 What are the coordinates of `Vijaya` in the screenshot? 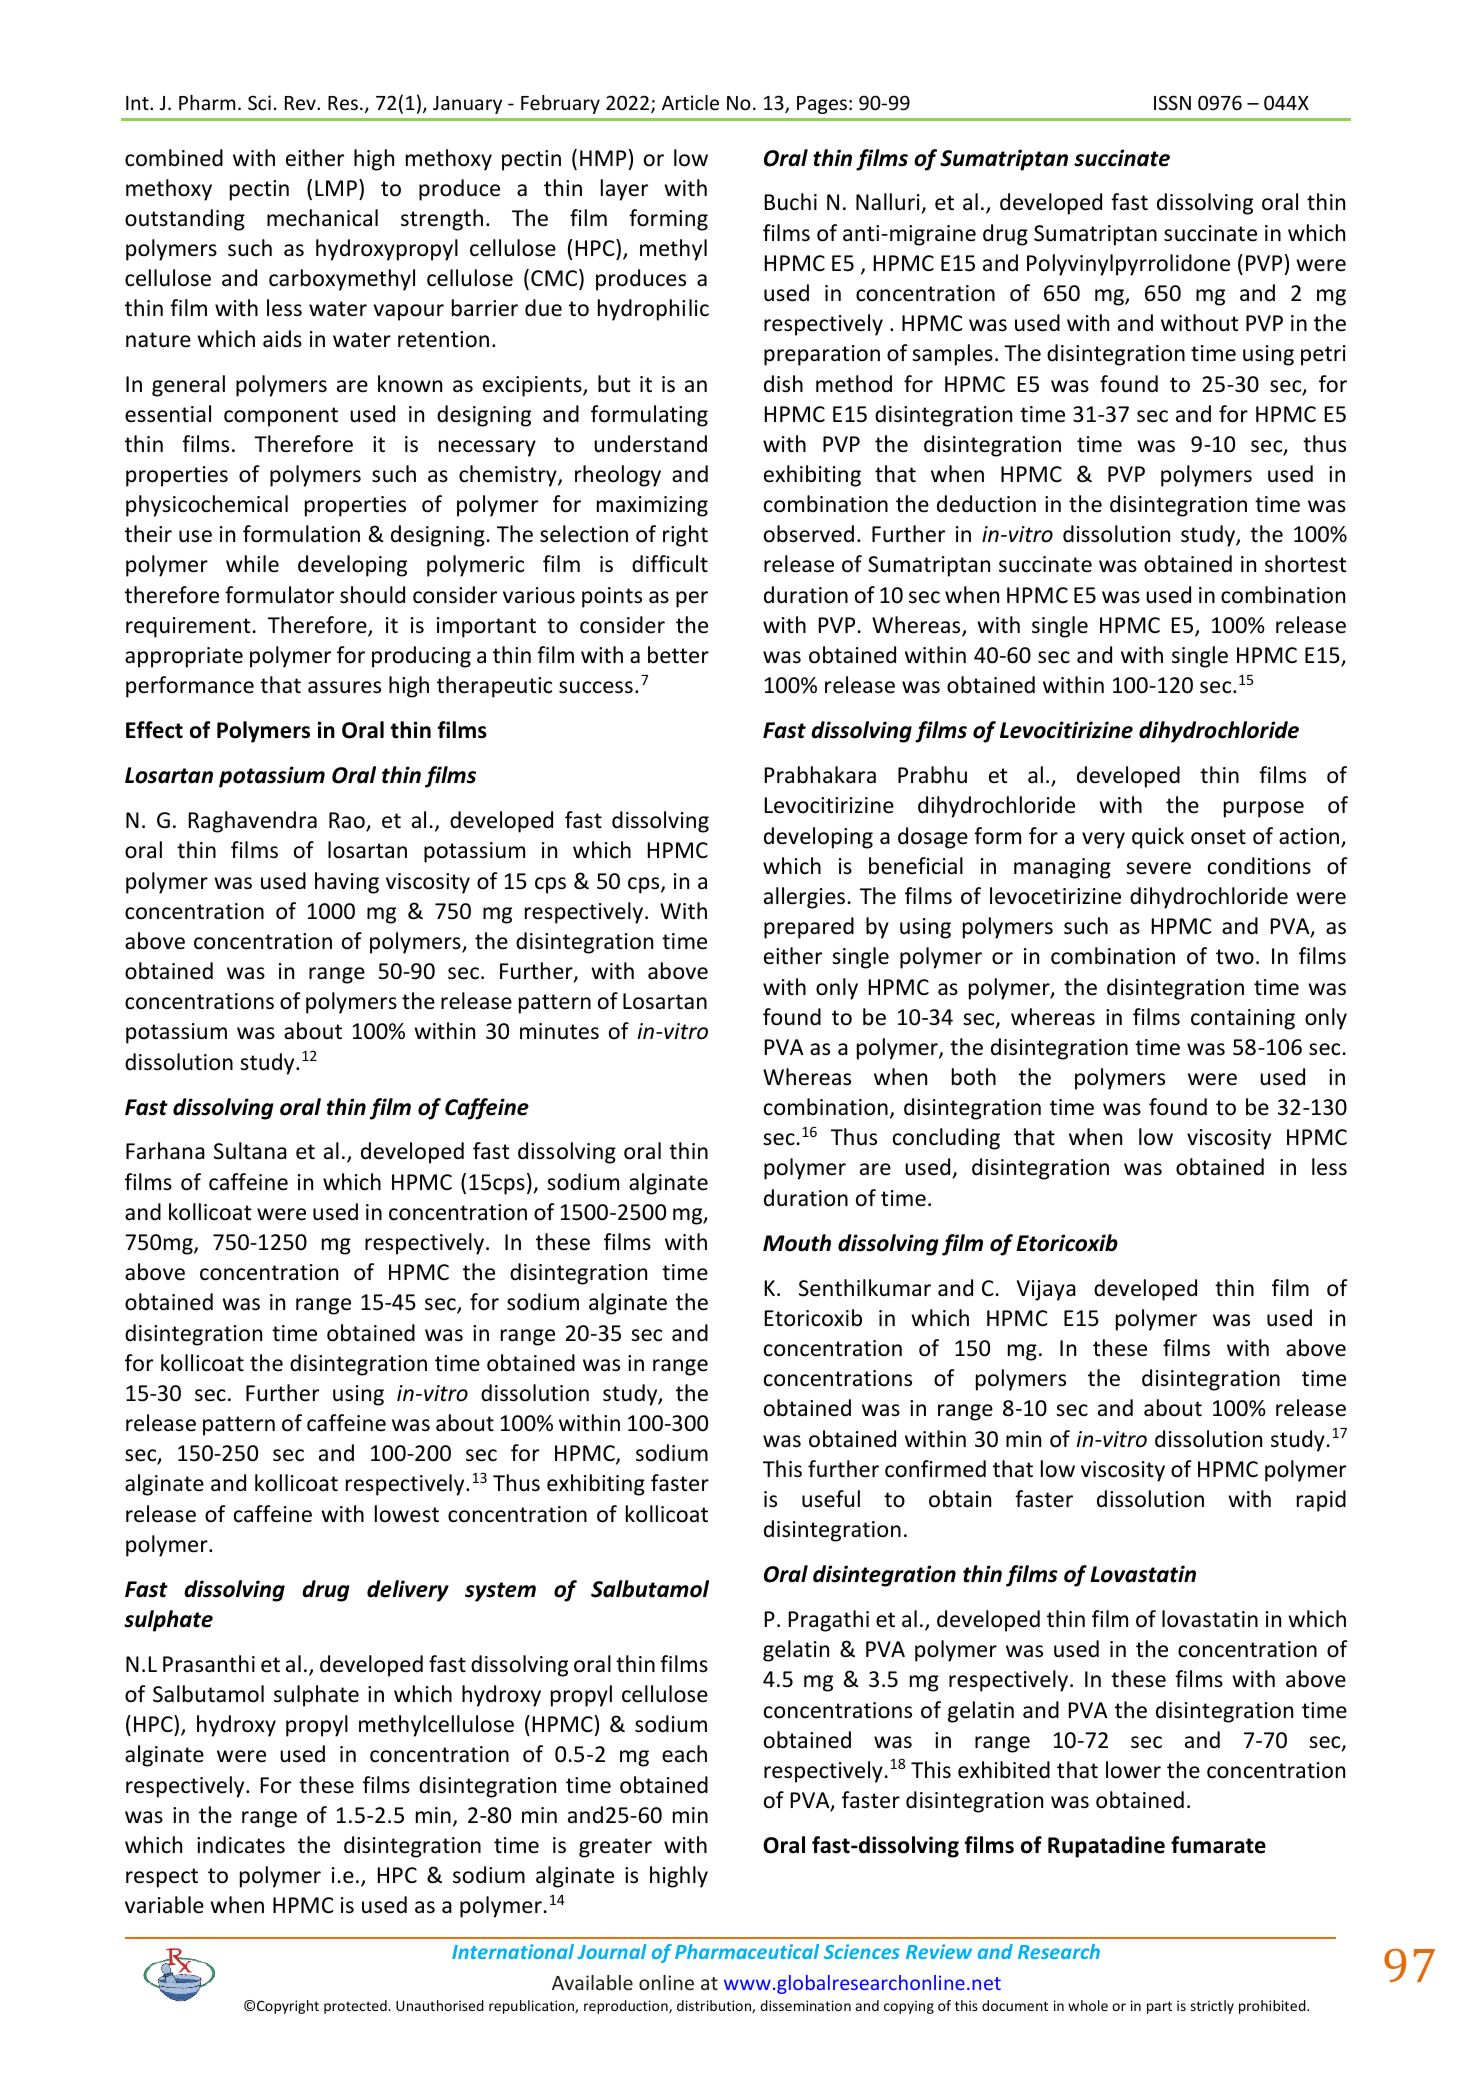 It's located at (1046, 1290).
